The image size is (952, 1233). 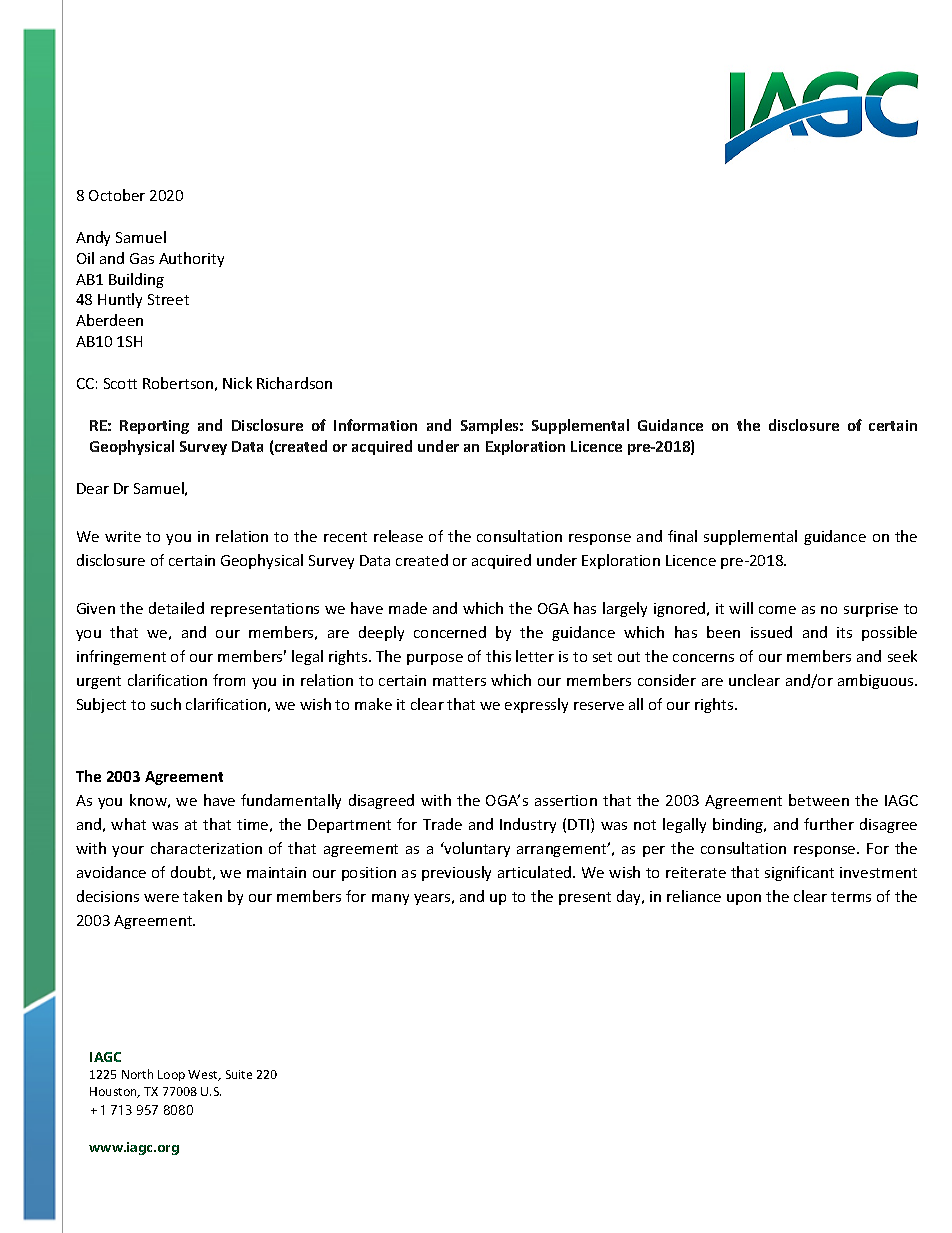 What do you see at coordinates (206, 848) in the page?
I see `characterization` at bounding box center [206, 848].
